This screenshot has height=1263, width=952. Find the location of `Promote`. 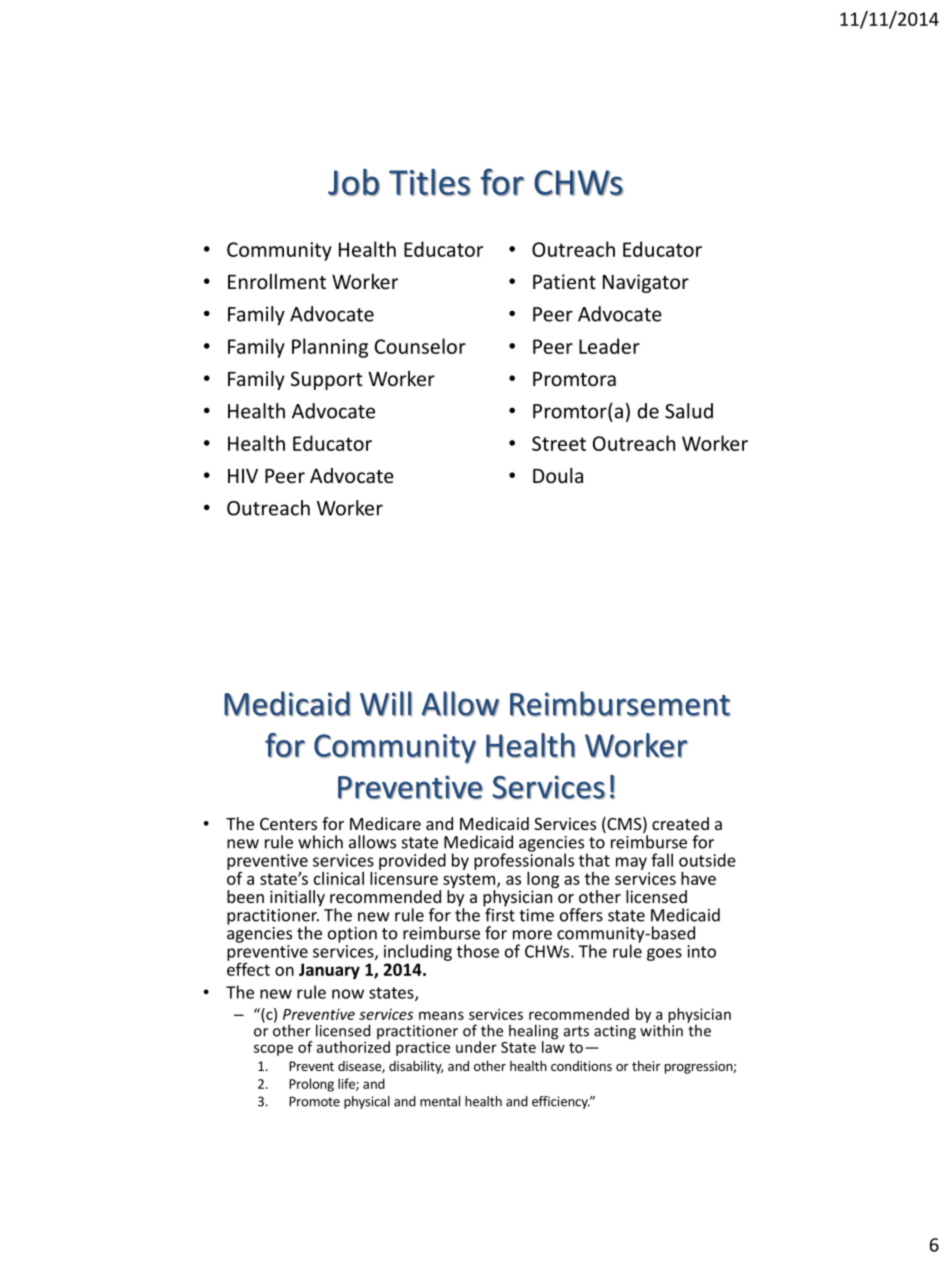

Promote is located at coordinates (314, 1101).
